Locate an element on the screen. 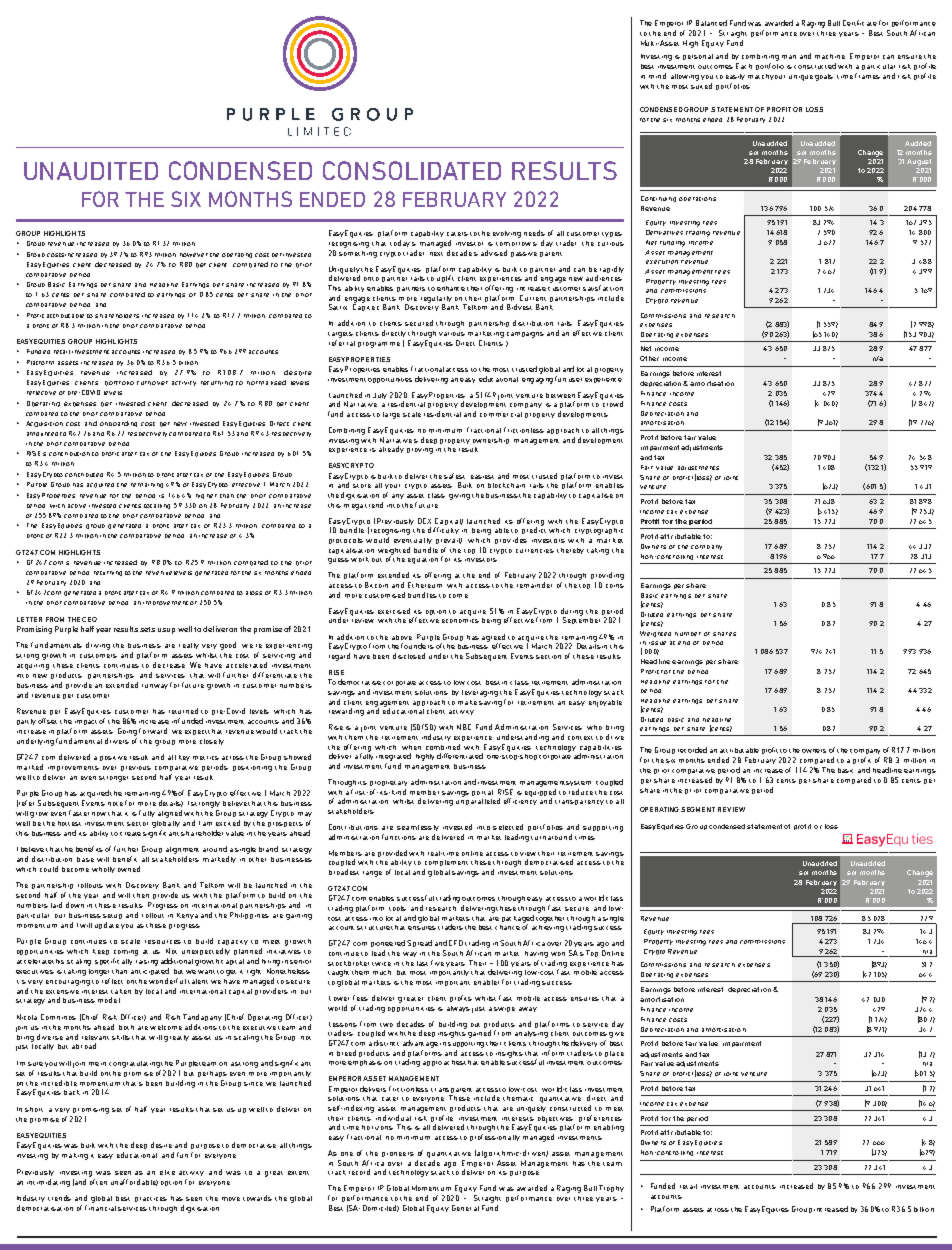 The image size is (952, 1250). machine is located at coordinates (830, 56).
